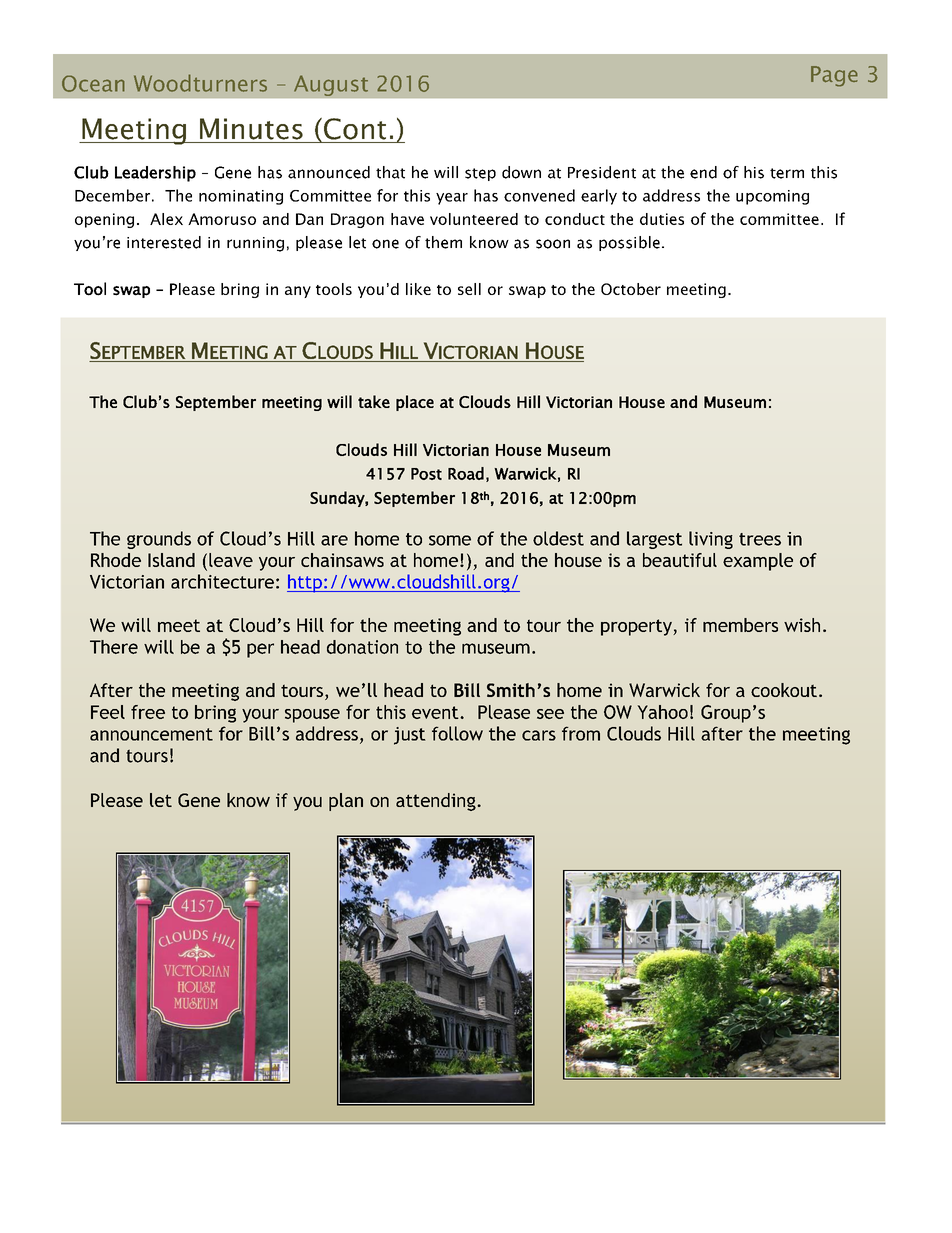  What do you see at coordinates (355, 129) in the page?
I see `Cont` at bounding box center [355, 129].
